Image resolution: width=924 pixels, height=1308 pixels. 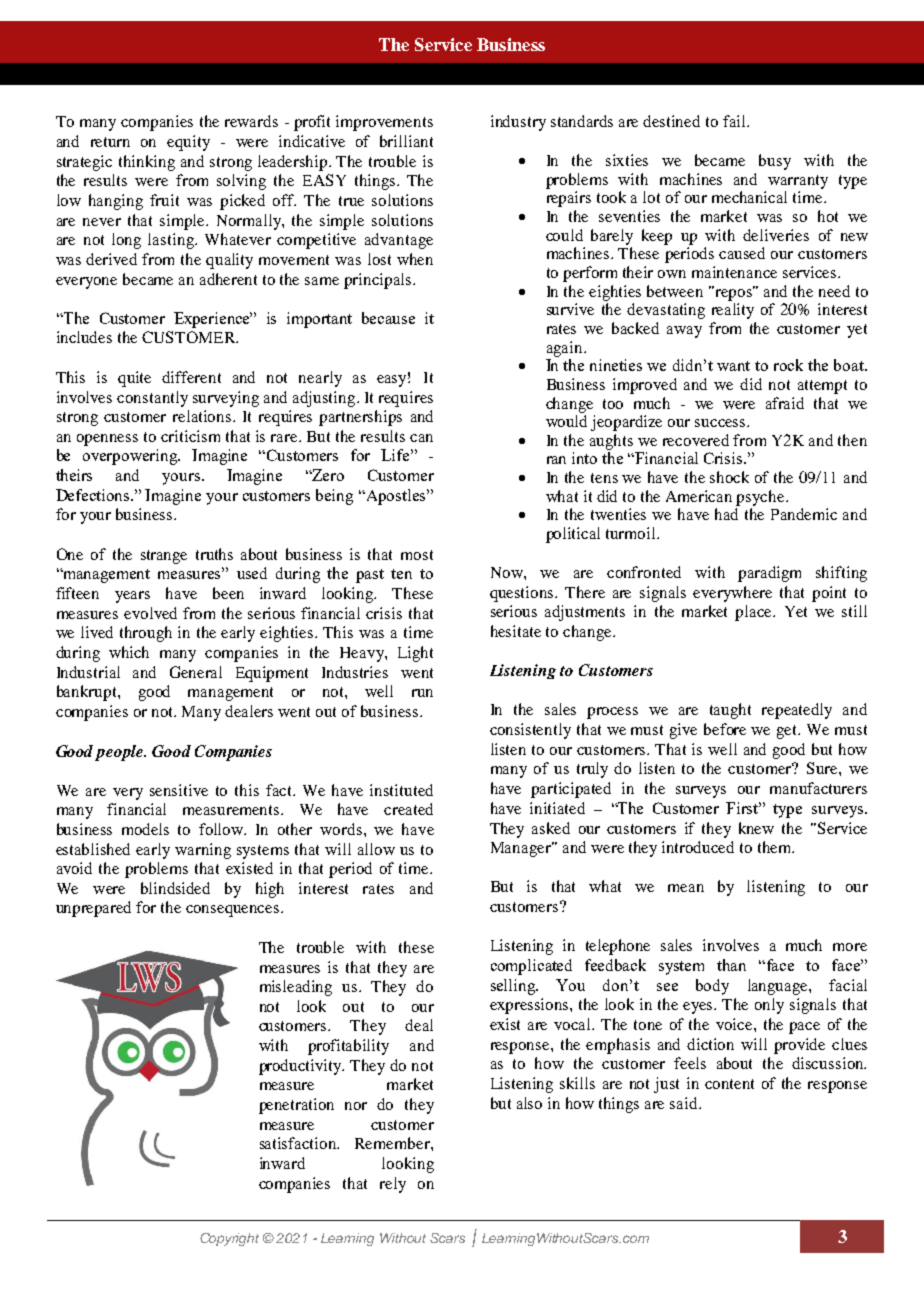 I want to click on thinking, so click(x=147, y=163).
